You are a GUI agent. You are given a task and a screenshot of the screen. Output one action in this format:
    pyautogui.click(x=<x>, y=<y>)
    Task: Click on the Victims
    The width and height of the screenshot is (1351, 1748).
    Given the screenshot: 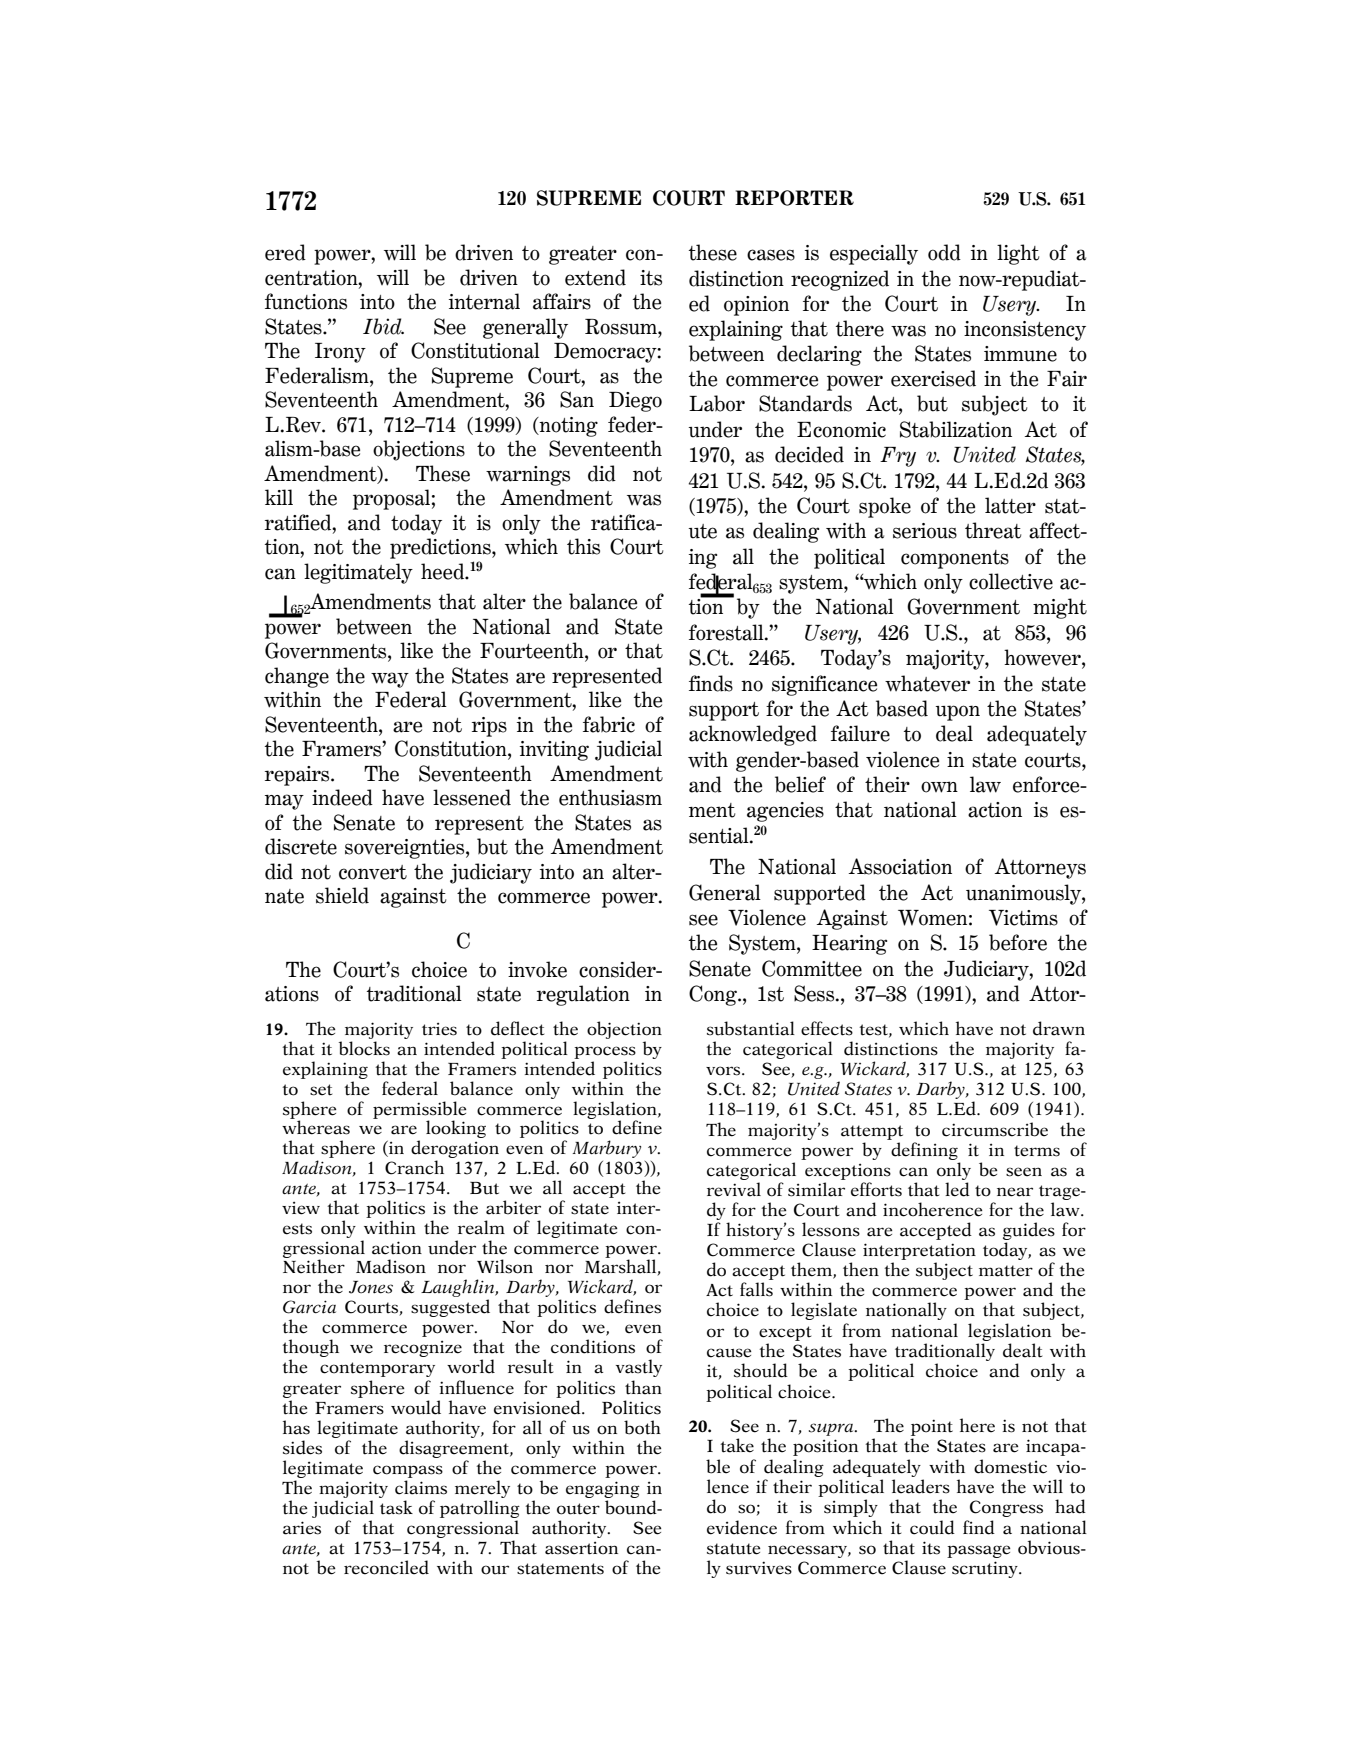 What is the action you would take?
    pyautogui.click(x=1023, y=918)
